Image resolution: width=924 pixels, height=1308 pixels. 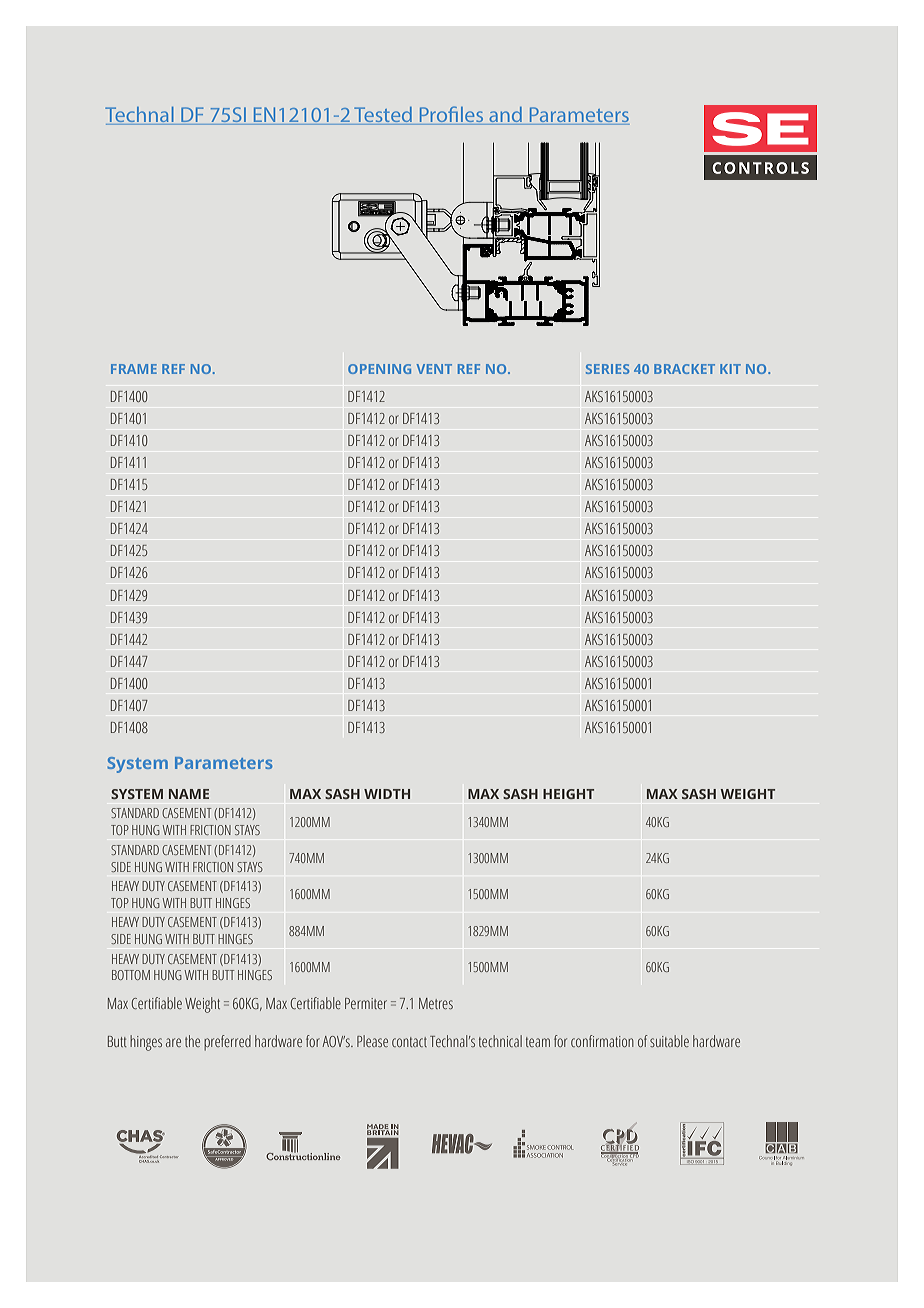 I want to click on SERIES, so click(x=607, y=369).
